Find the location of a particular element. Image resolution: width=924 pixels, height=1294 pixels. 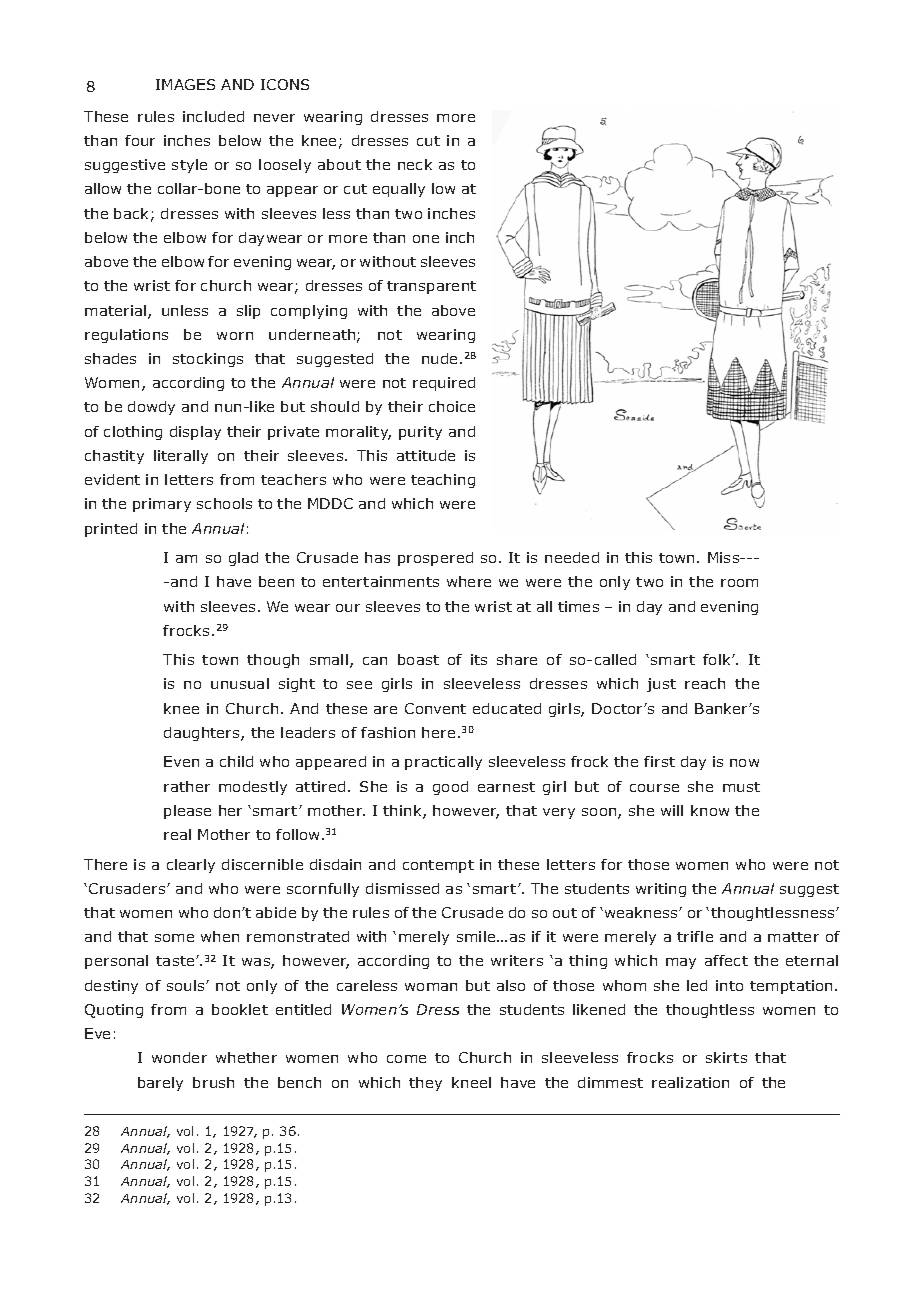

prospered is located at coordinates (435, 559).
